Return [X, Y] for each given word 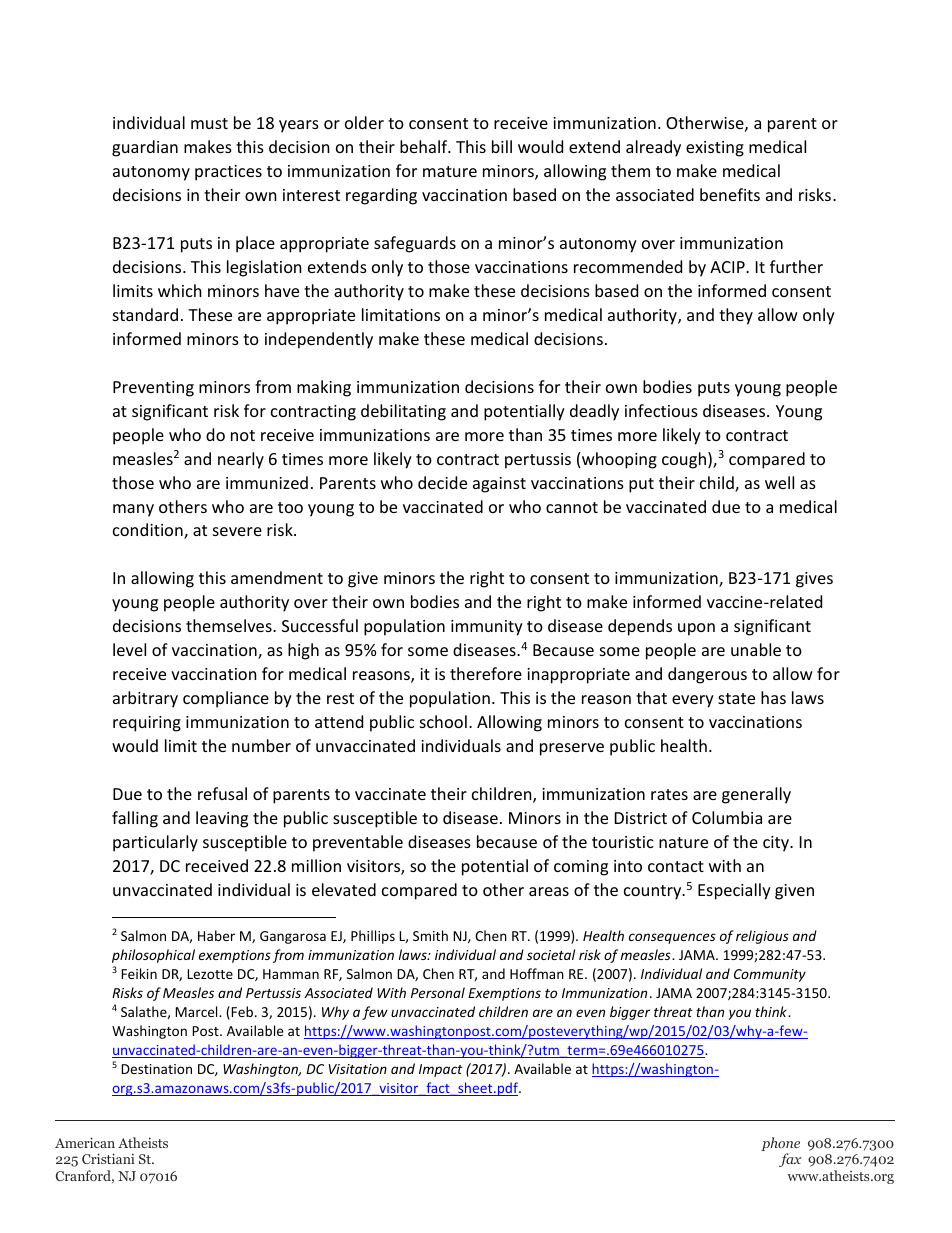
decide [442, 482]
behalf [425, 146]
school [443, 721]
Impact [441, 1070]
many [133, 510]
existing [715, 149]
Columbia [727, 817]
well [779, 482]
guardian [145, 148]
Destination [156, 1069]
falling [135, 819]
